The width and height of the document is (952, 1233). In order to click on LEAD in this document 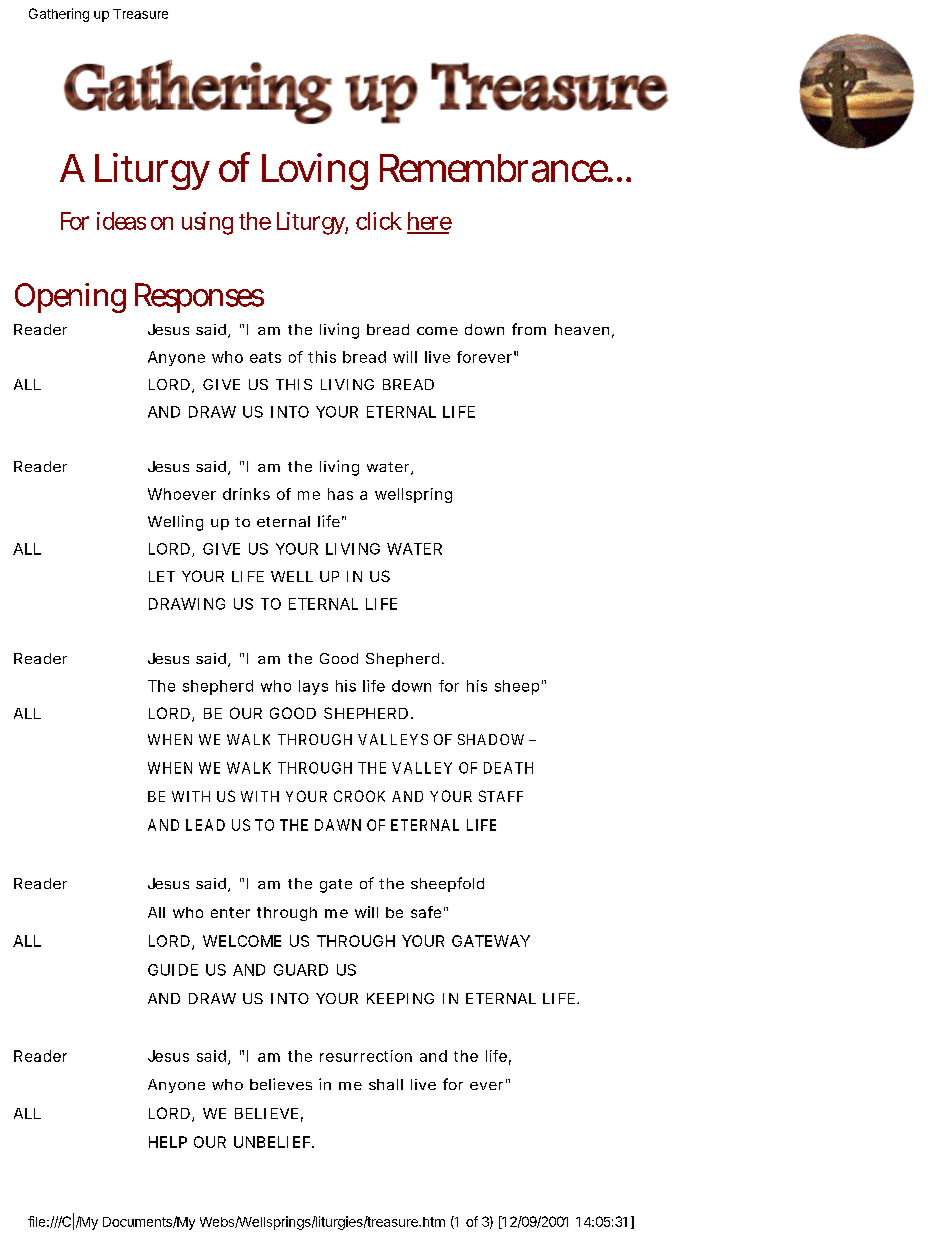, I will do `click(205, 825)`.
